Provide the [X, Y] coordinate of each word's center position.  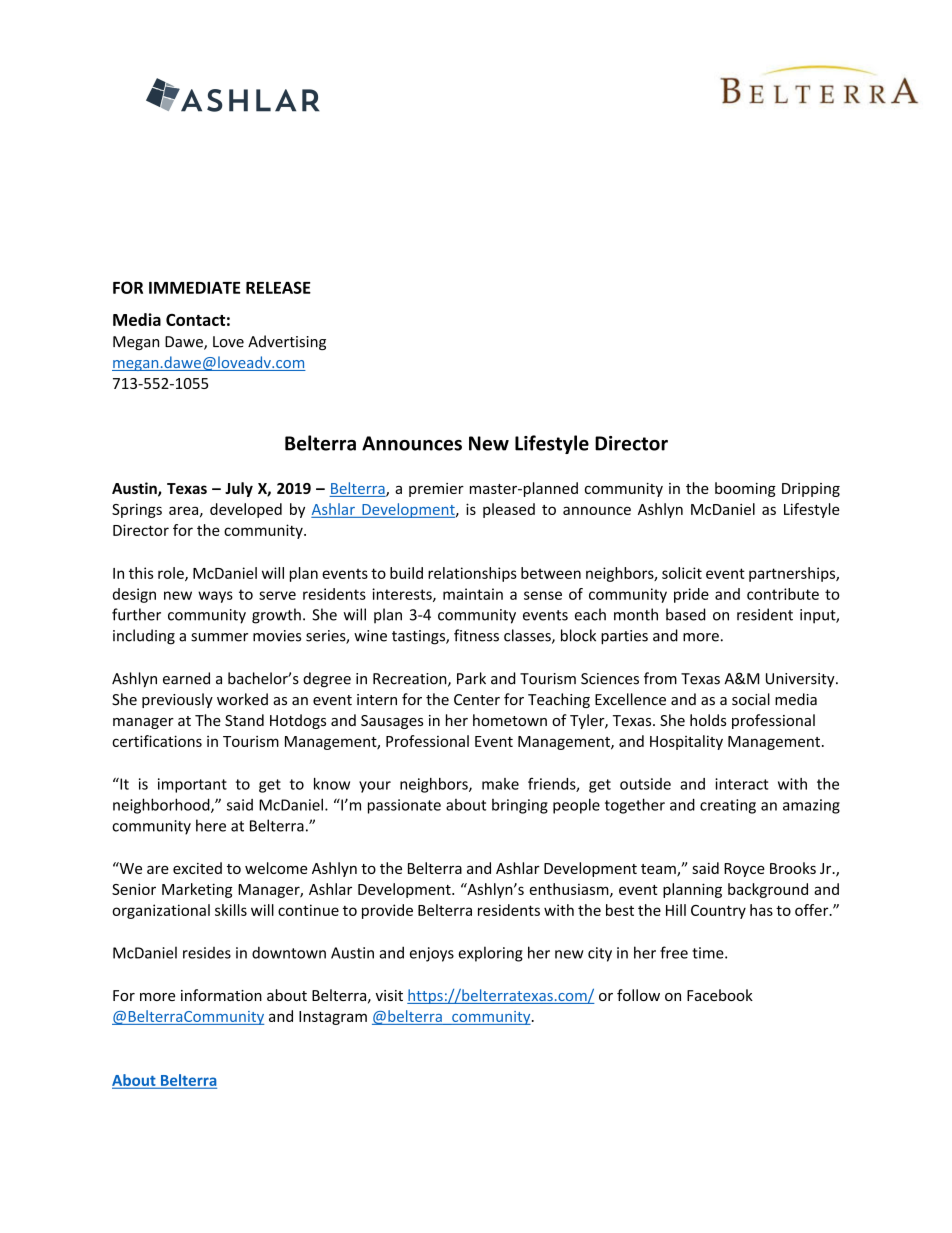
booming [745, 489]
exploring [490, 954]
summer [219, 637]
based [685, 614]
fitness [476, 635]
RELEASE [278, 287]
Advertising [287, 342]
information [221, 995]
